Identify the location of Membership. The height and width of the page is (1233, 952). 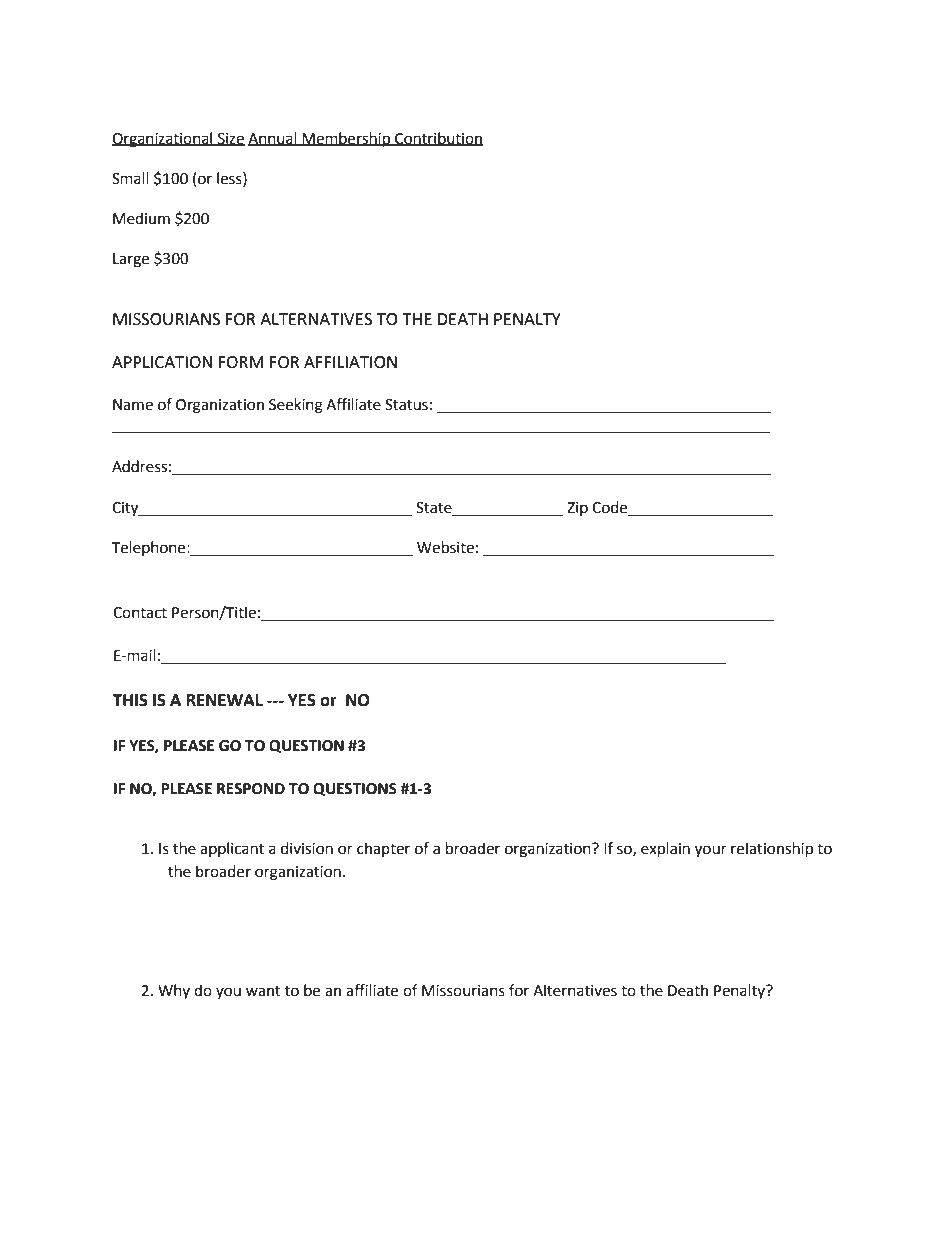
(346, 140).
